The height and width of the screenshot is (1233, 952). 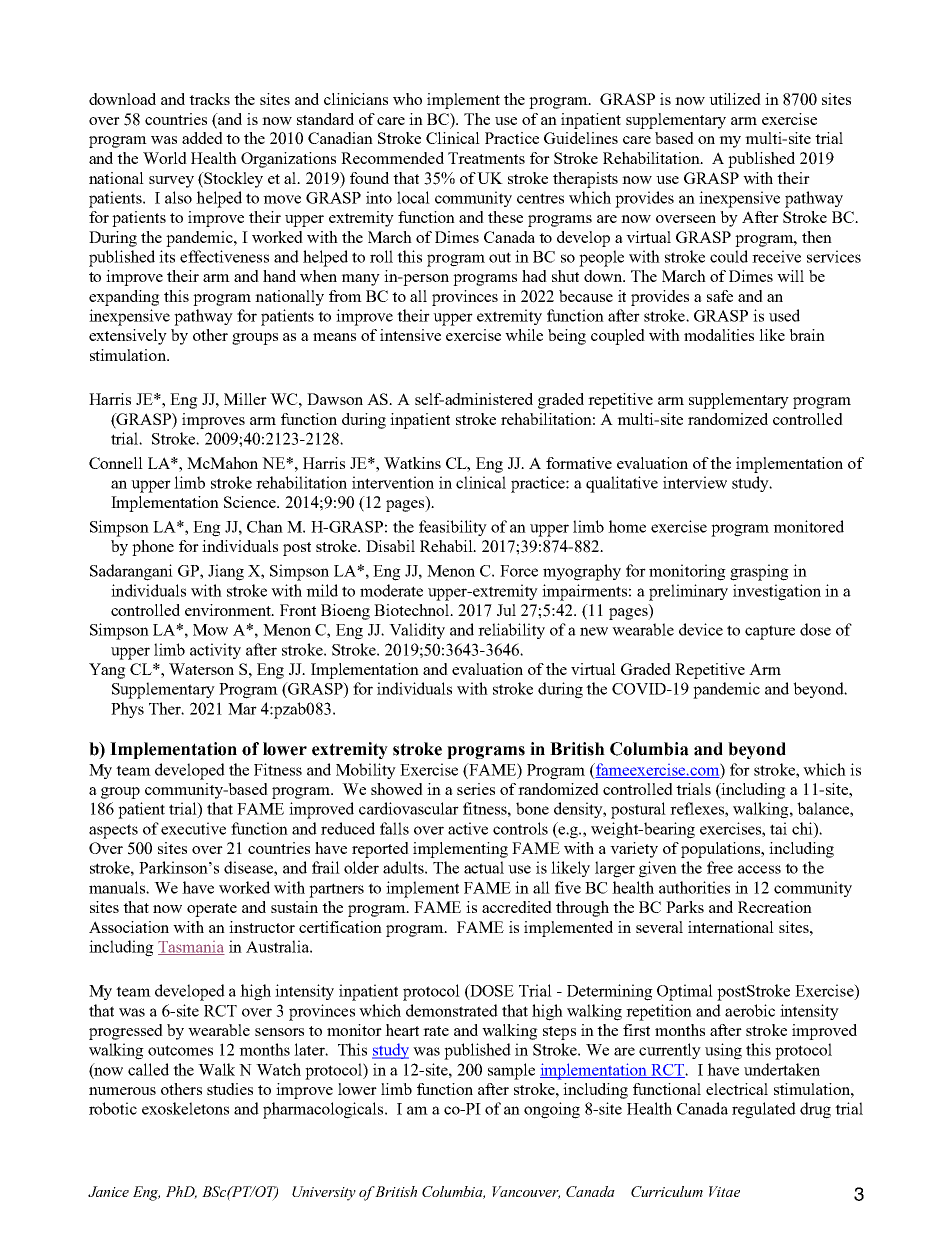 What do you see at coordinates (735, 99) in the screenshot?
I see `utilized` at bounding box center [735, 99].
